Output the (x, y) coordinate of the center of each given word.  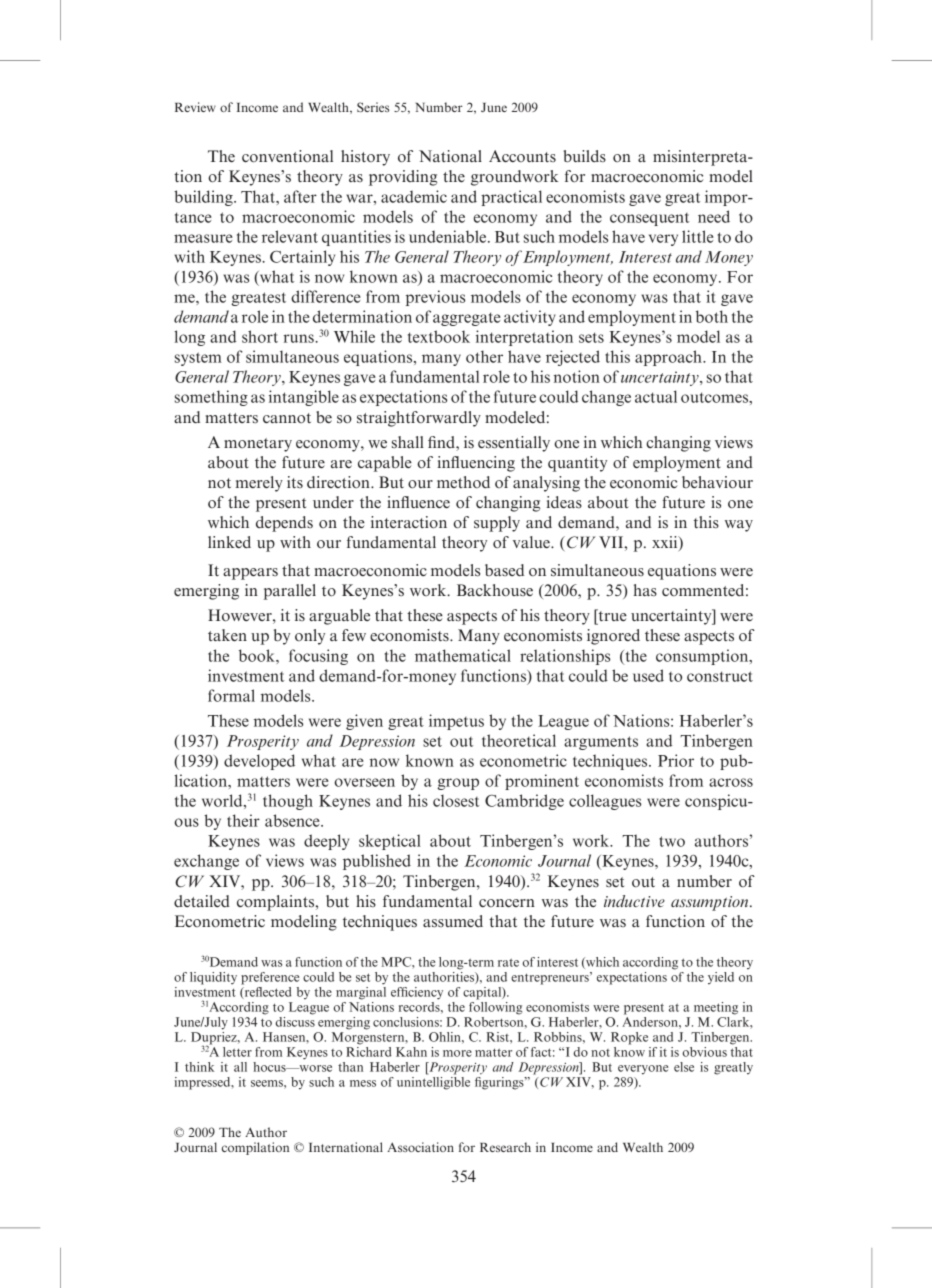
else (684, 1067)
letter (237, 1052)
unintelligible (433, 1083)
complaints (277, 903)
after (300, 196)
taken (227, 635)
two (672, 841)
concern (507, 903)
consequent (649, 219)
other (484, 356)
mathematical (463, 655)
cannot (287, 418)
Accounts (522, 156)
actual (656, 396)
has (645, 590)
